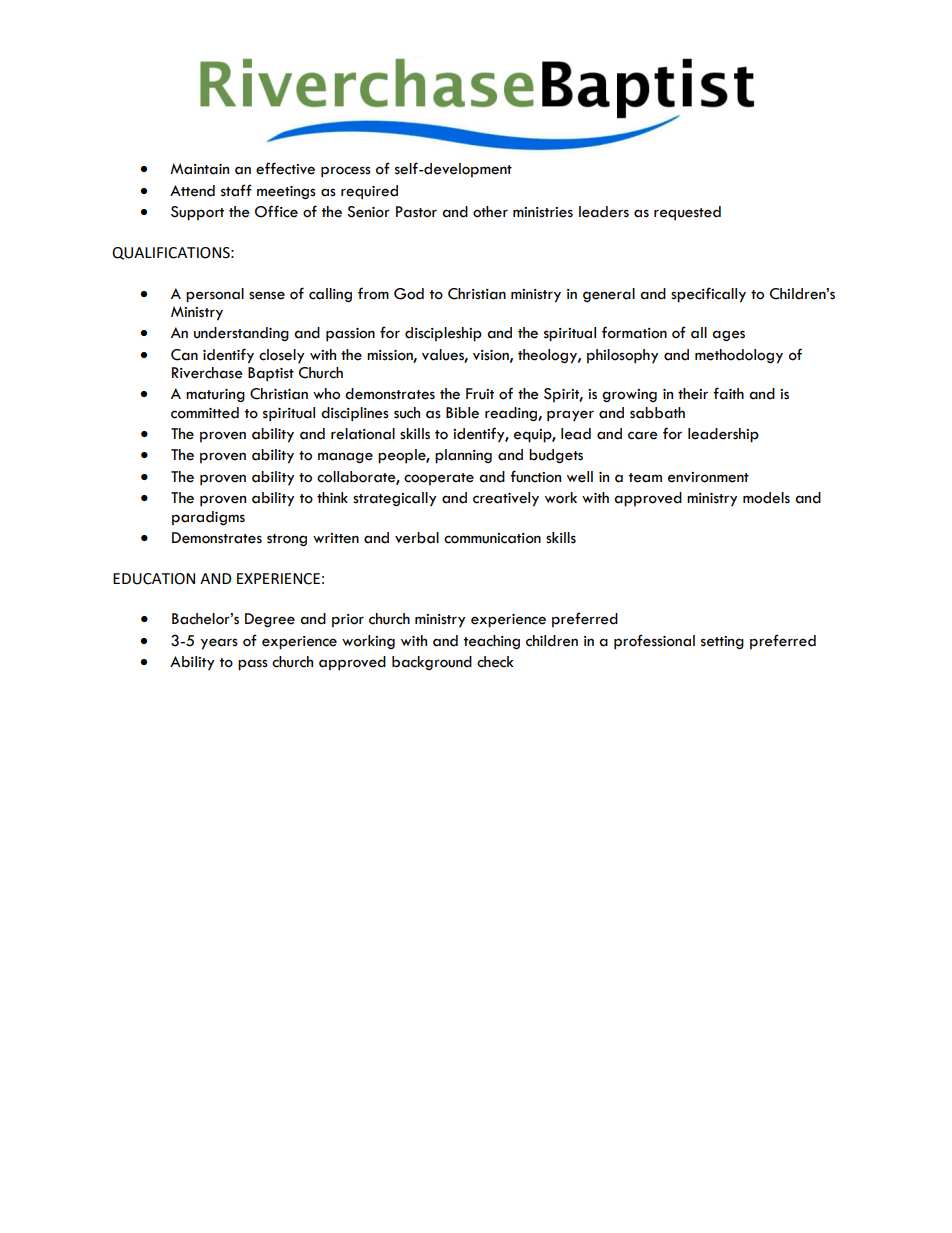  I want to click on committed, so click(205, 413).
